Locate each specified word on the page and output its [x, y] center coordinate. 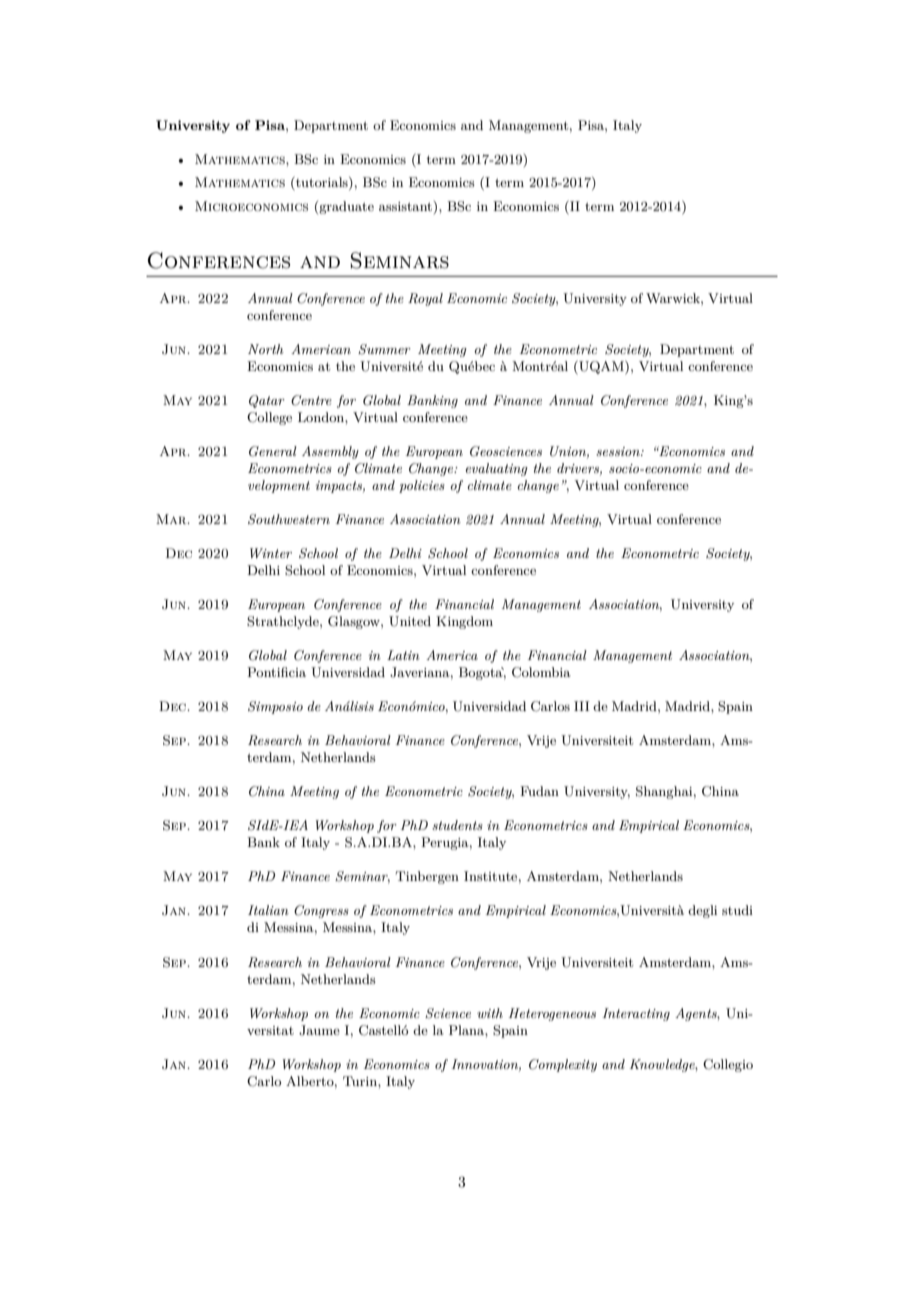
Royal [425, 299]
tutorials [322, 183]
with [490, 1013]
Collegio [728, 1065]
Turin [361, 1081]
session [619, 451]
